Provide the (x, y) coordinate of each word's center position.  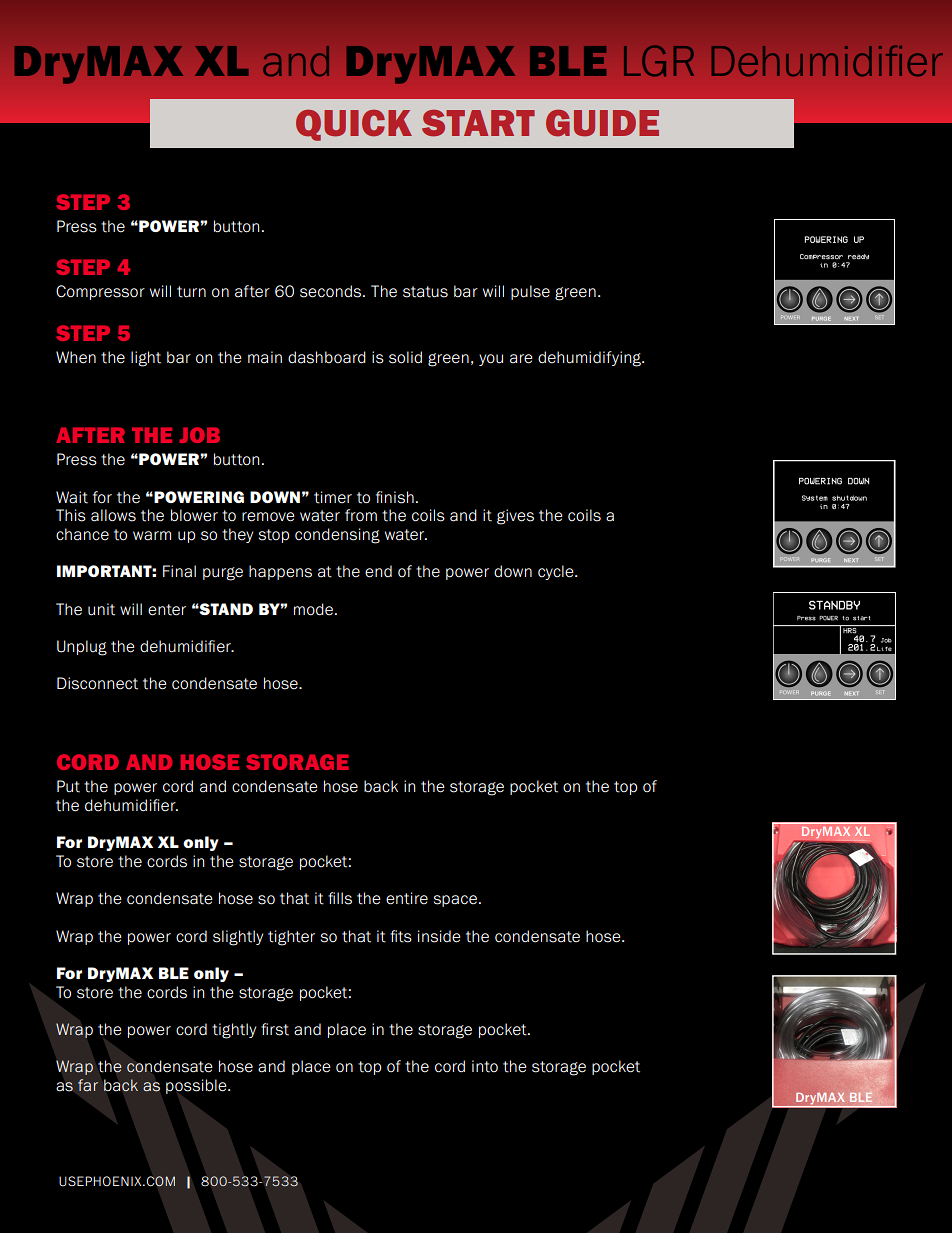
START (478, 123)
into (485, 1066)
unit (101, 609)
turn (191, 292)
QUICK (354, 125)
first (275, 1029)
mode (315, 609)
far (88, 1085)
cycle (557, 572)
